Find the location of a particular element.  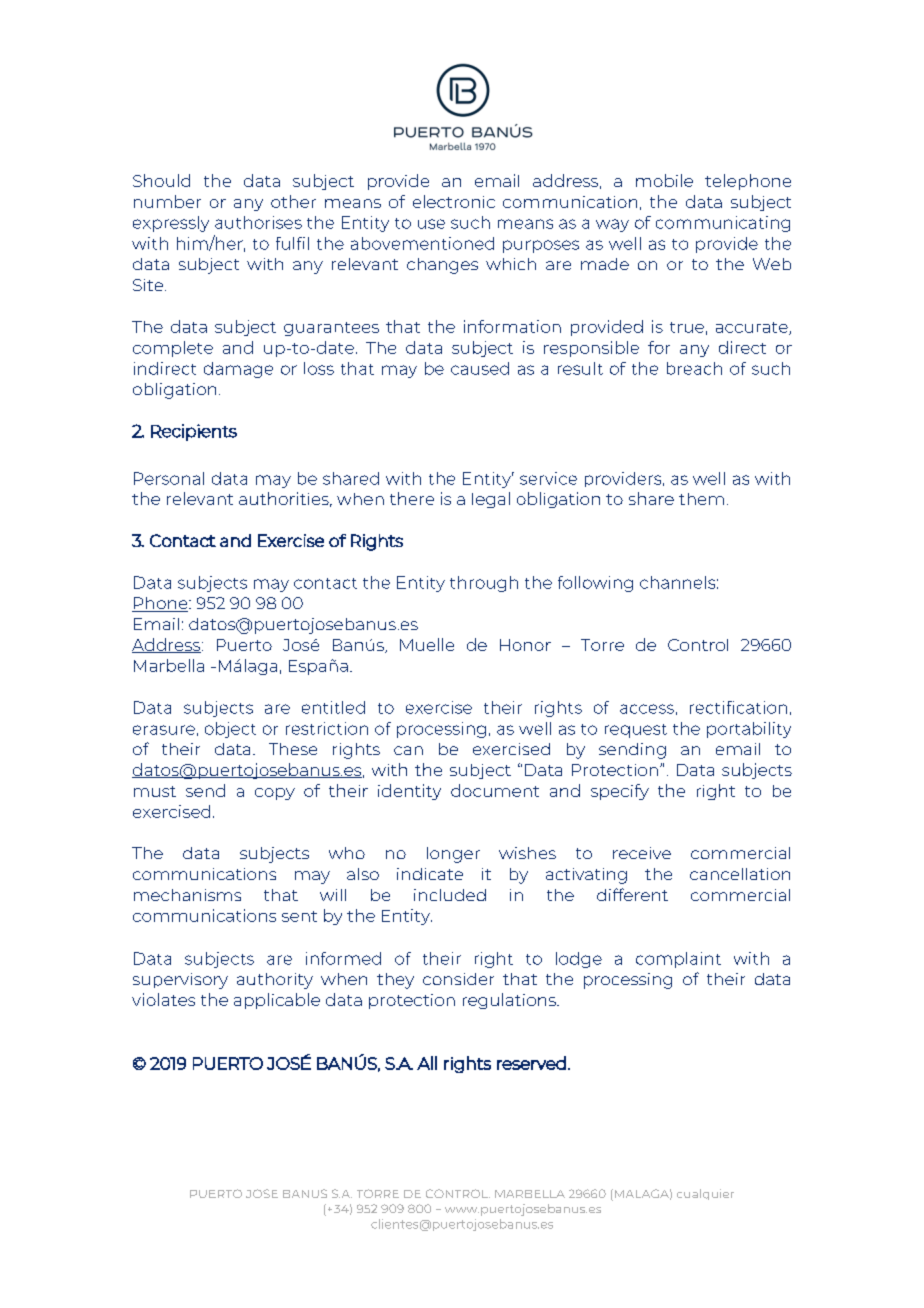

mechanisms is located at coordinates (187, 895).
